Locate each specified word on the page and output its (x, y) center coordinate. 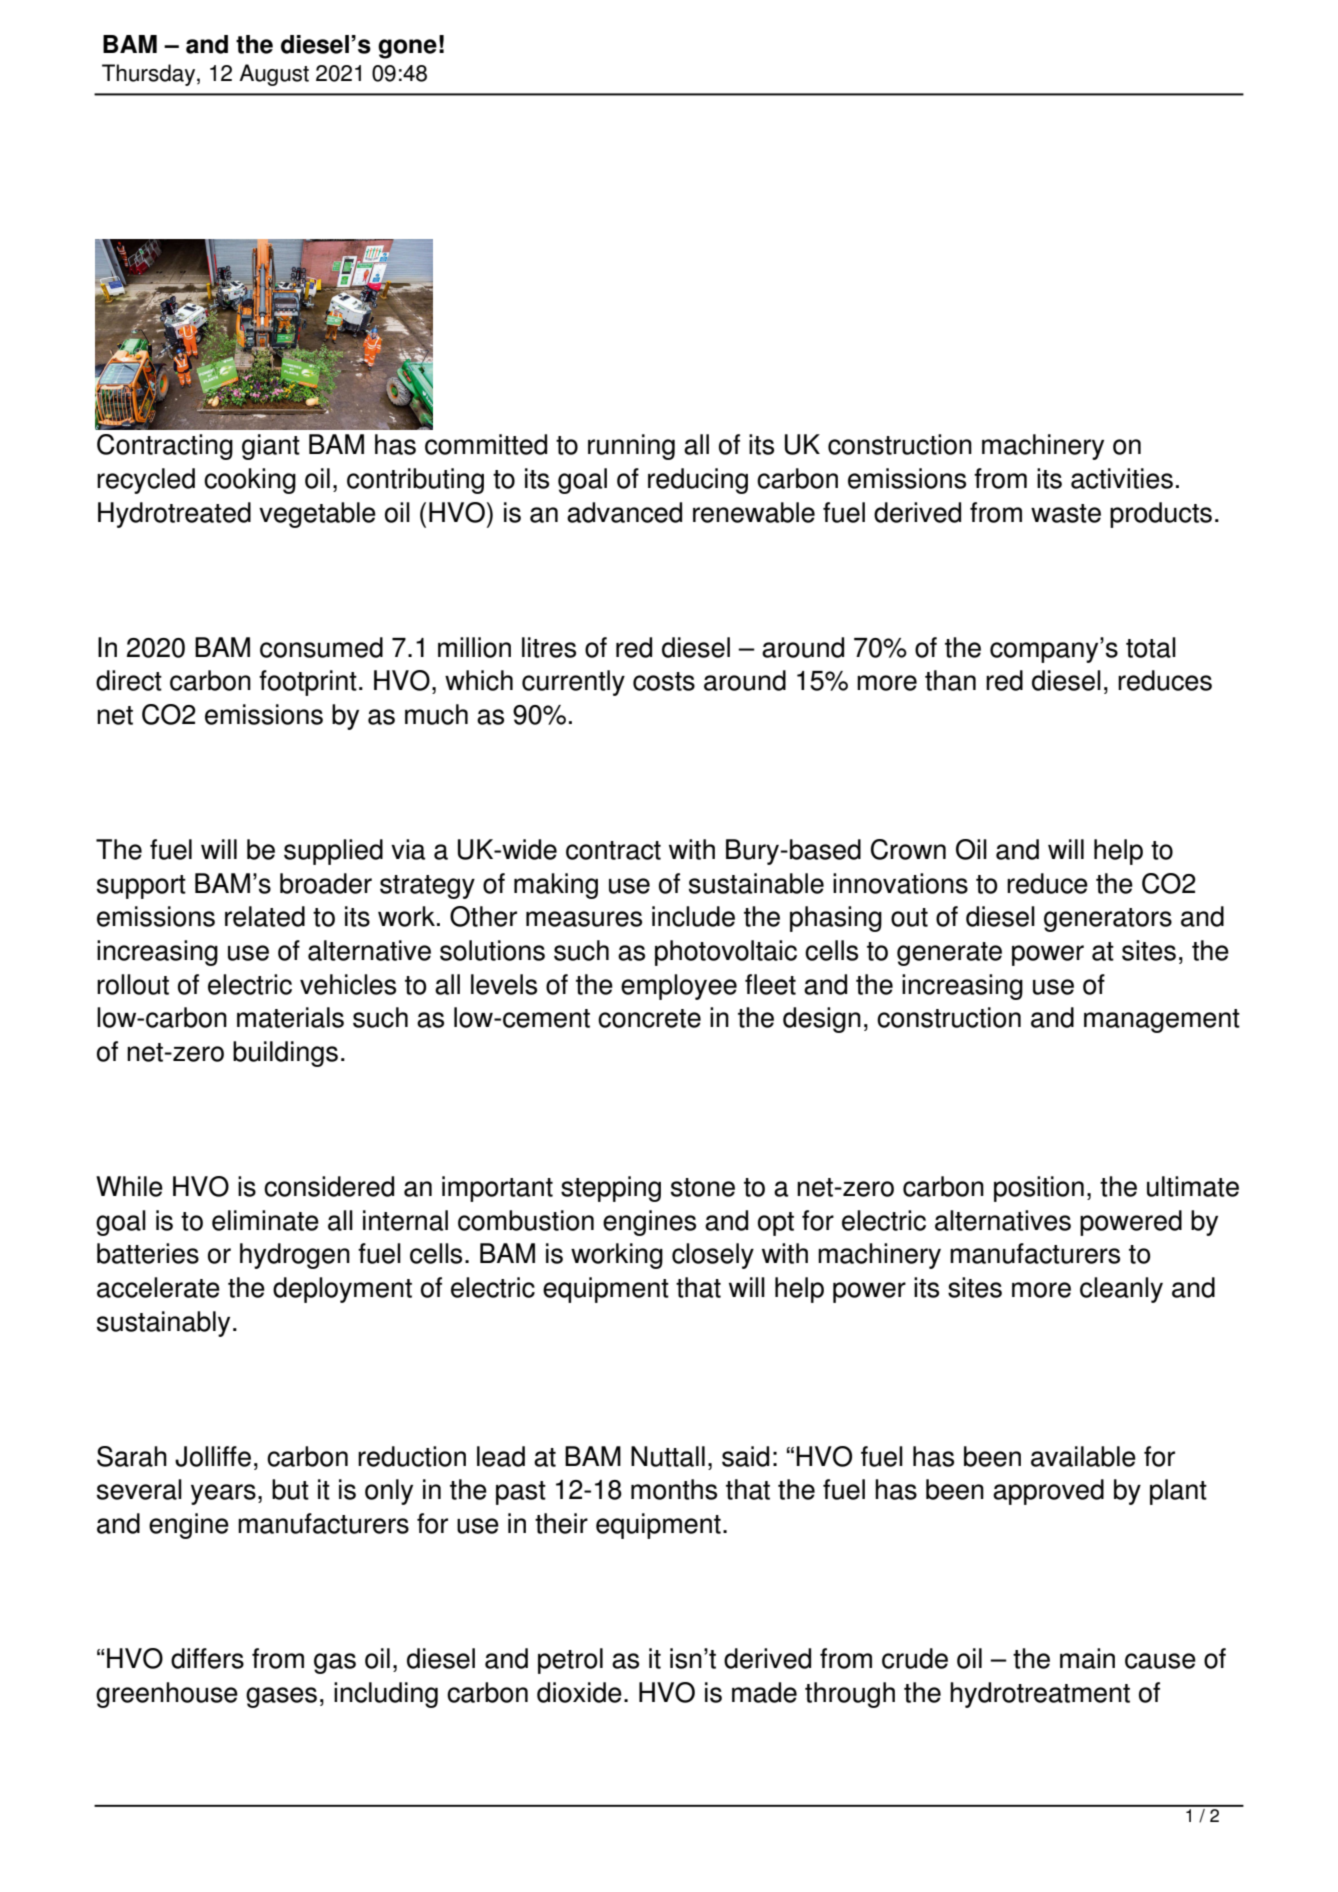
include (693, 916)
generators (1108, 920)
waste (1066, 513)
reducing (698, 481)
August (274, 75)
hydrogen (295, 1256)
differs (207, 1658)
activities (1122, 478)
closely (713, 1256)
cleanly (1121, 1290)
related (265, 916)
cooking (250, 481)
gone (407, 49)
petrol (570, 1661)
